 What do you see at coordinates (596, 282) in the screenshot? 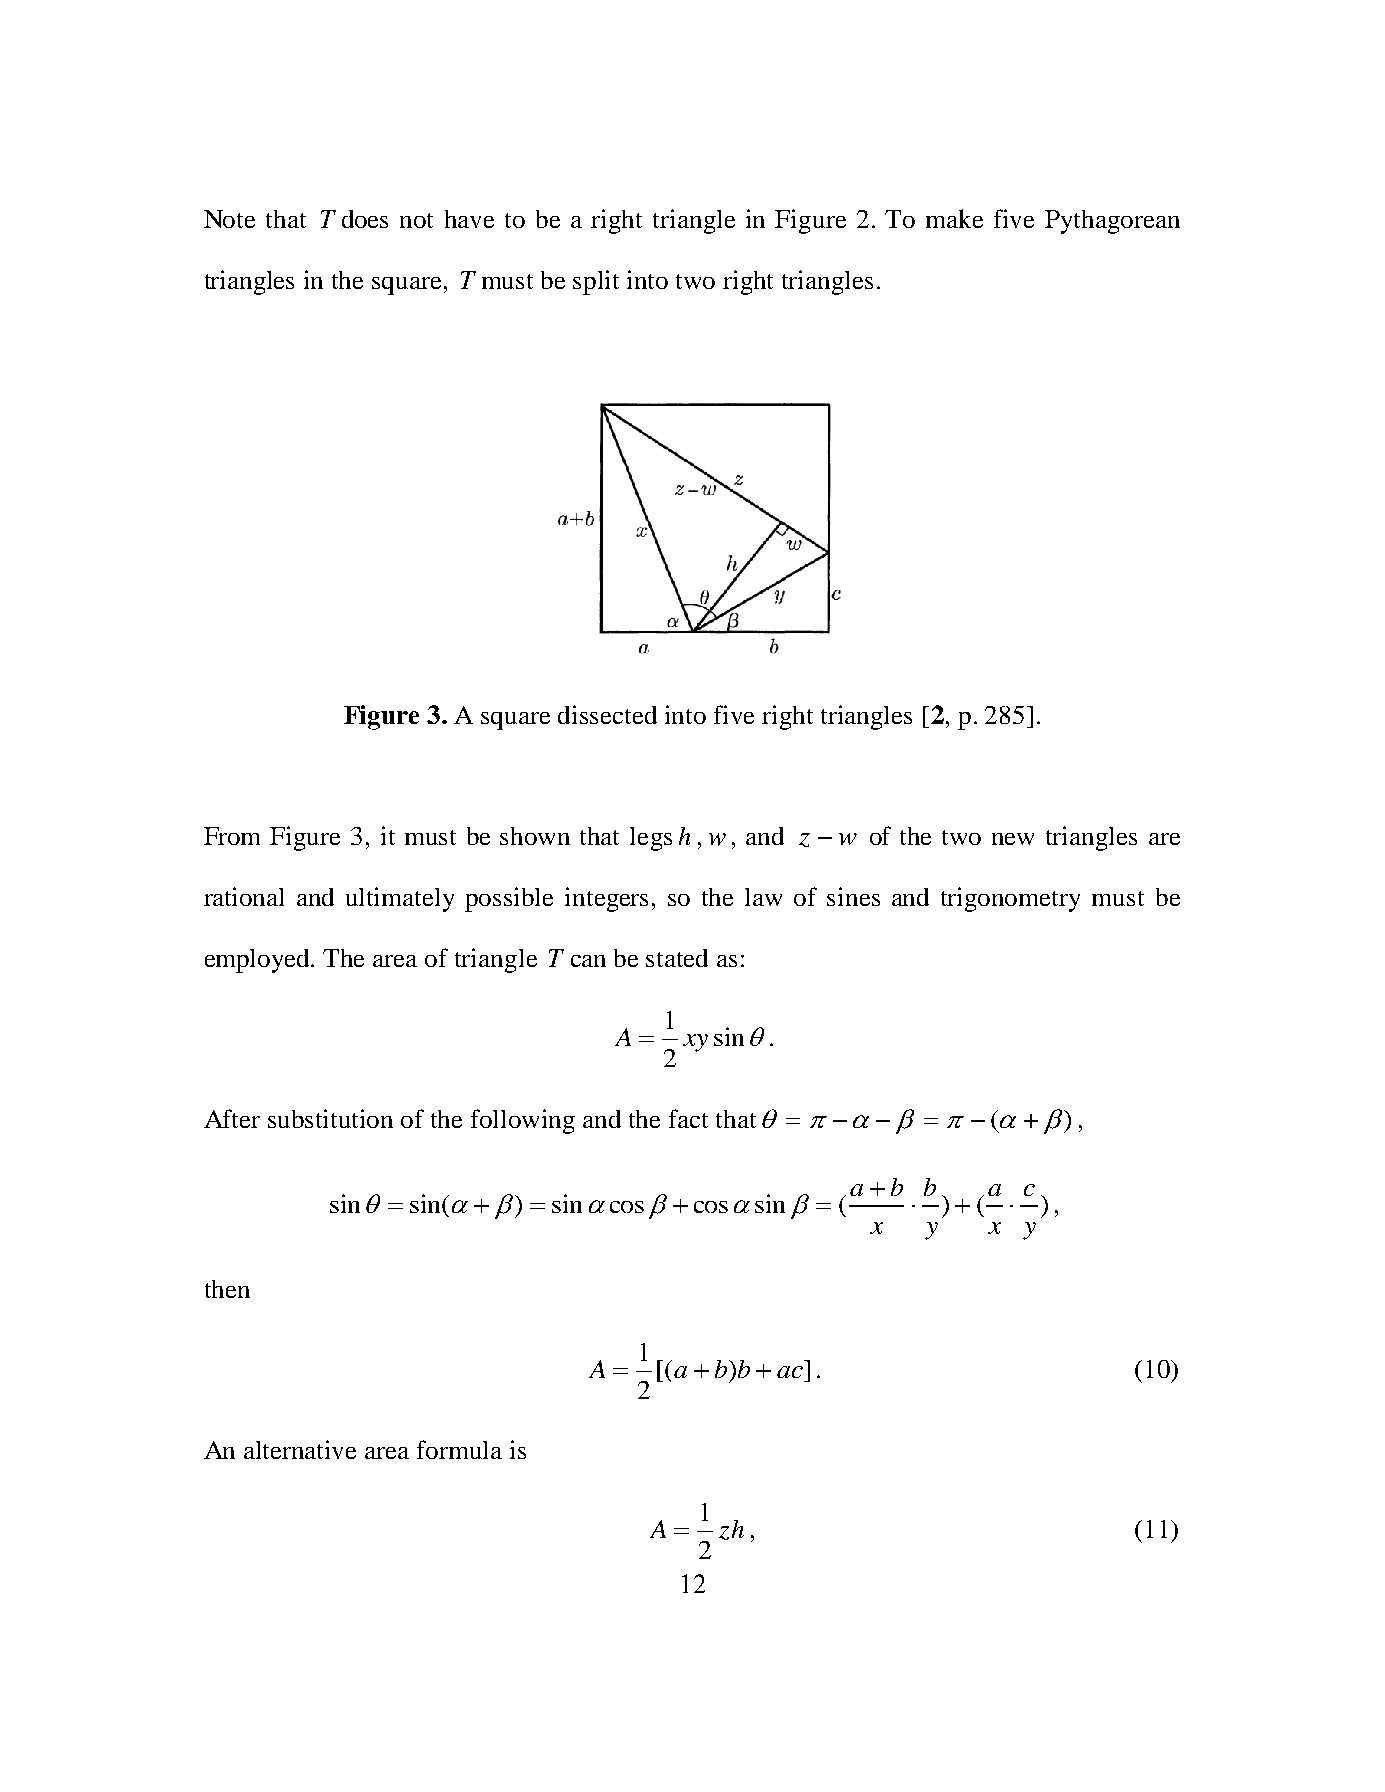
I see `split` at bounding box center [596, 282].
